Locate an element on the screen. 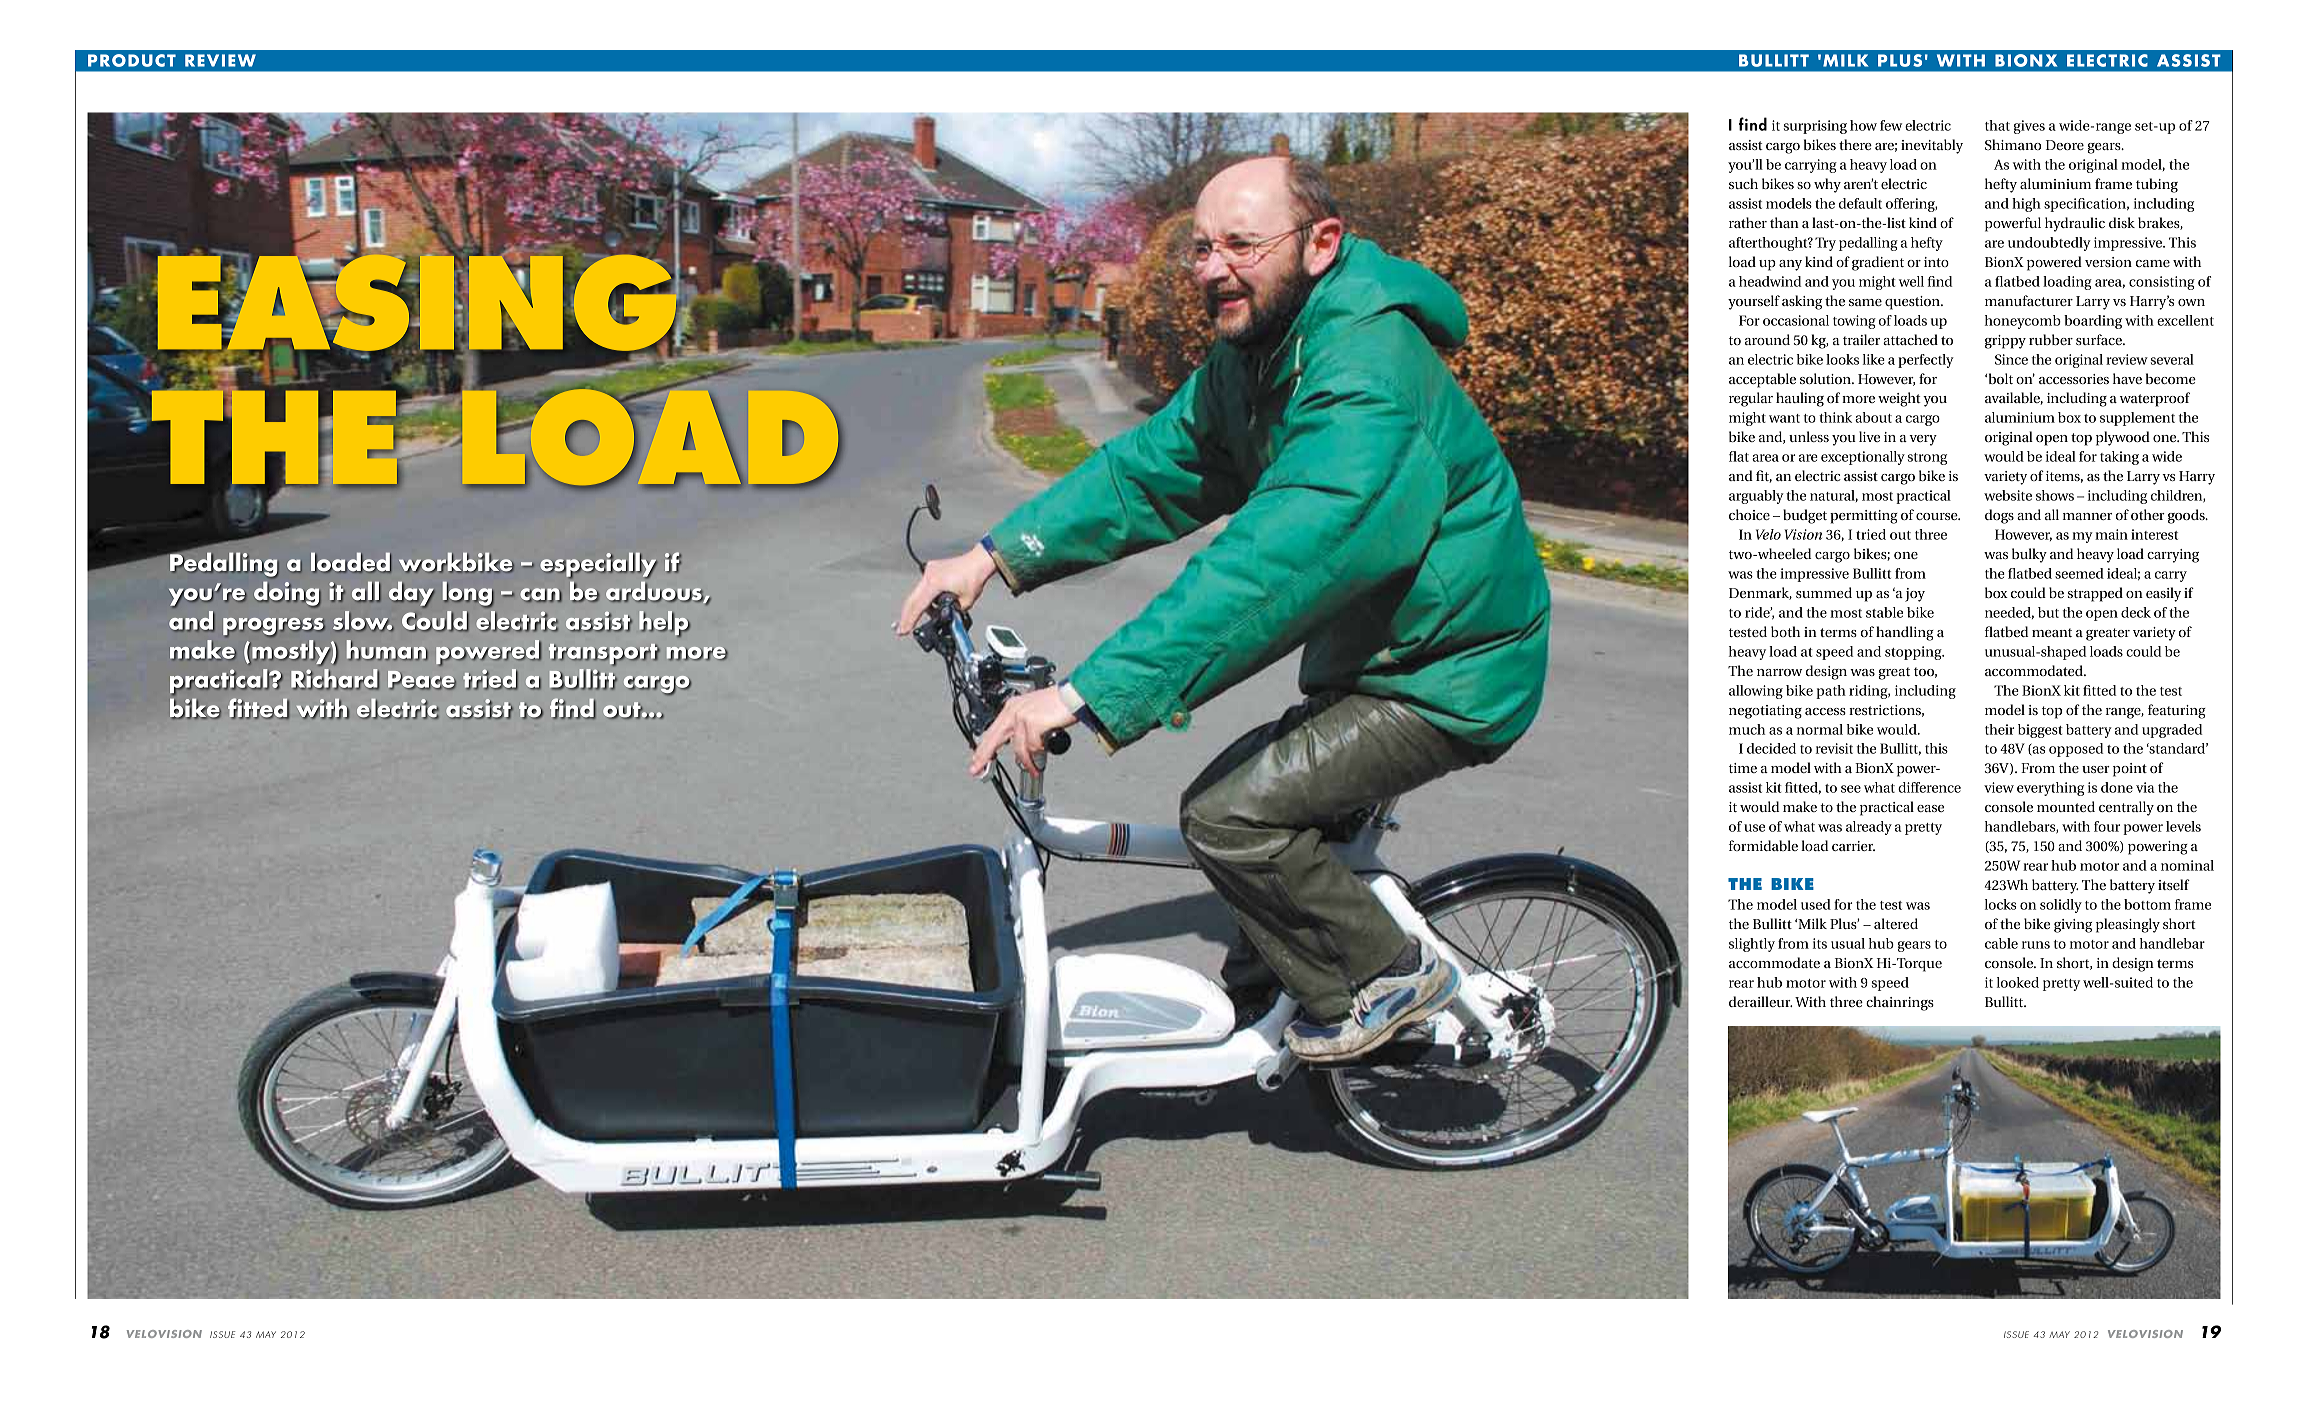 This screenshot has height=1405, width=2308. both is located at coordinates (1785, 631).
